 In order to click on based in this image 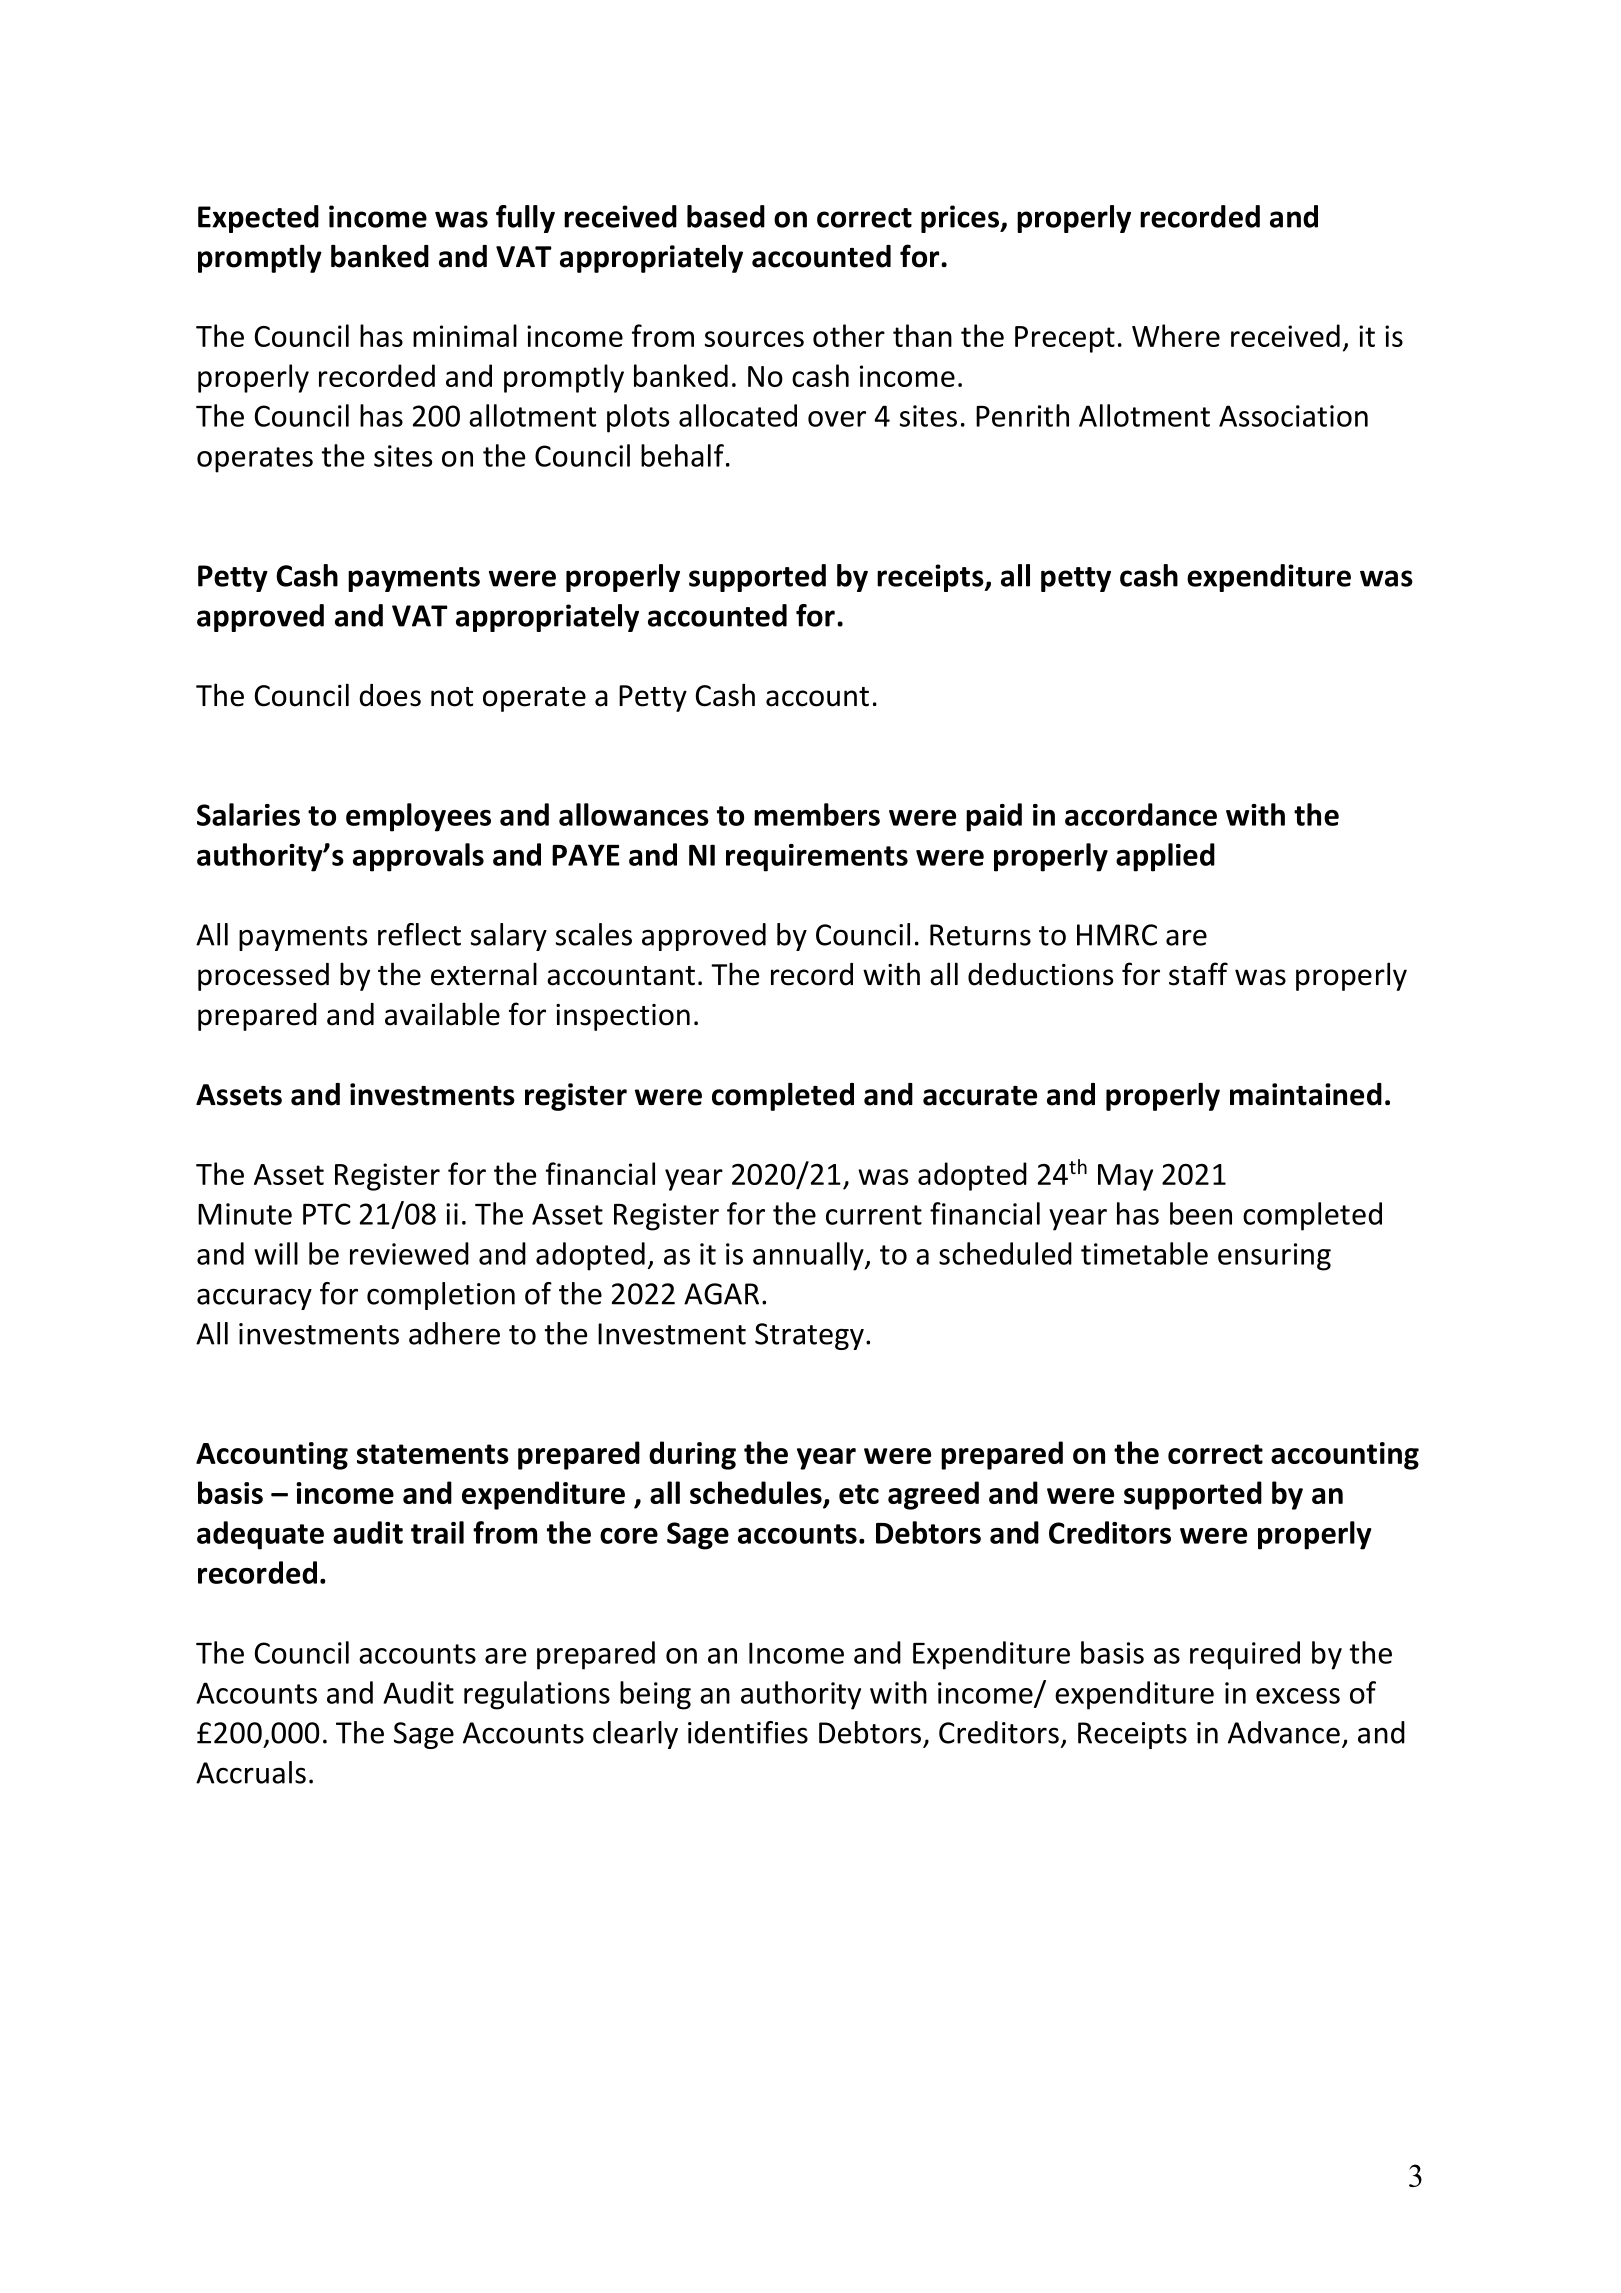, I will do `click(726, 216)`.
